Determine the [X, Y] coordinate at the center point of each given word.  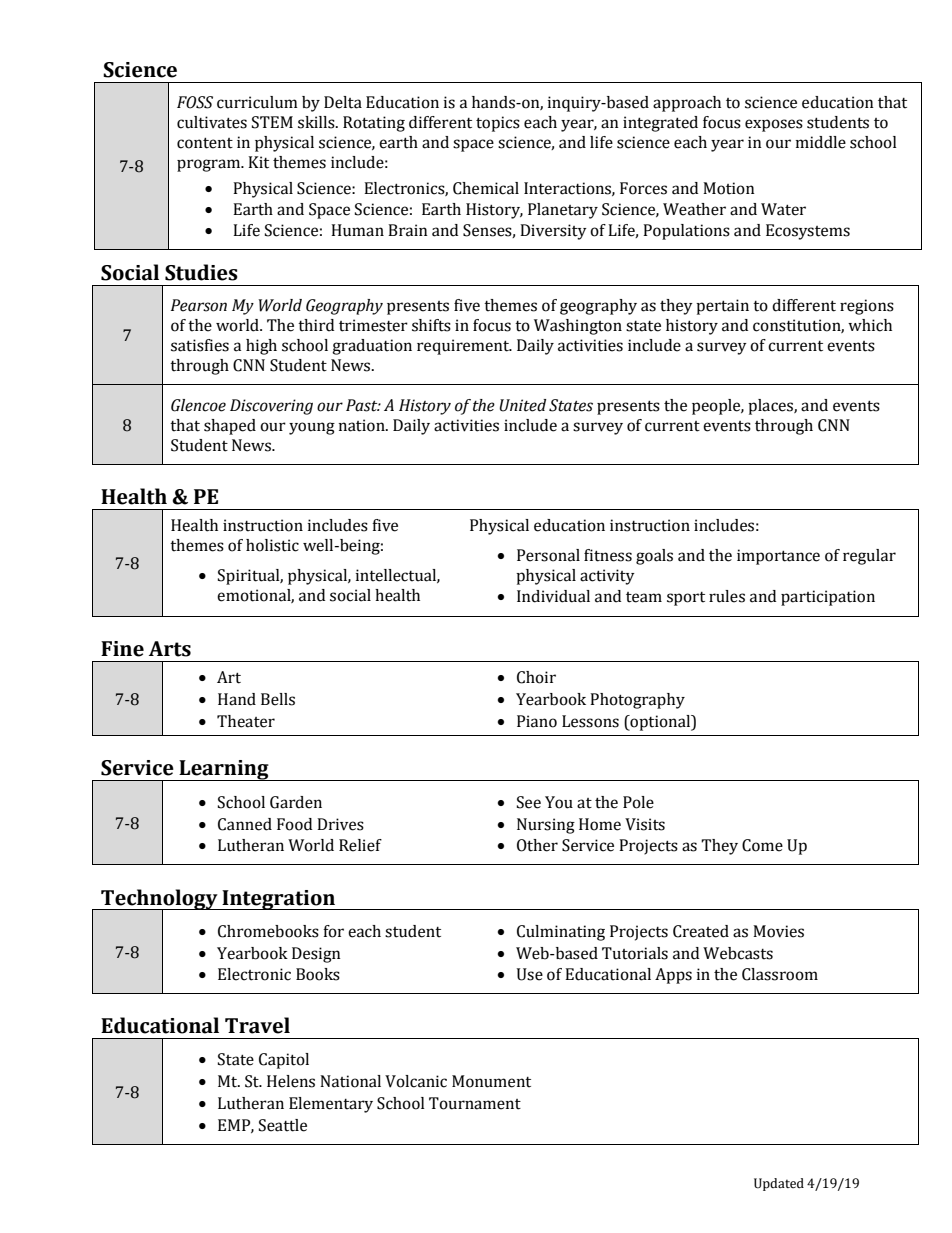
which [870, 325]
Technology [159, 900]
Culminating [561, 933]
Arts [170, 649]
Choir [536, 677]
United [522, 405]
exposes [774, 125]
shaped [230, 427]
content [205, 143]
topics [498, 124]
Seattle [283, 1125]
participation [828, 598]
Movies [778, 931]
